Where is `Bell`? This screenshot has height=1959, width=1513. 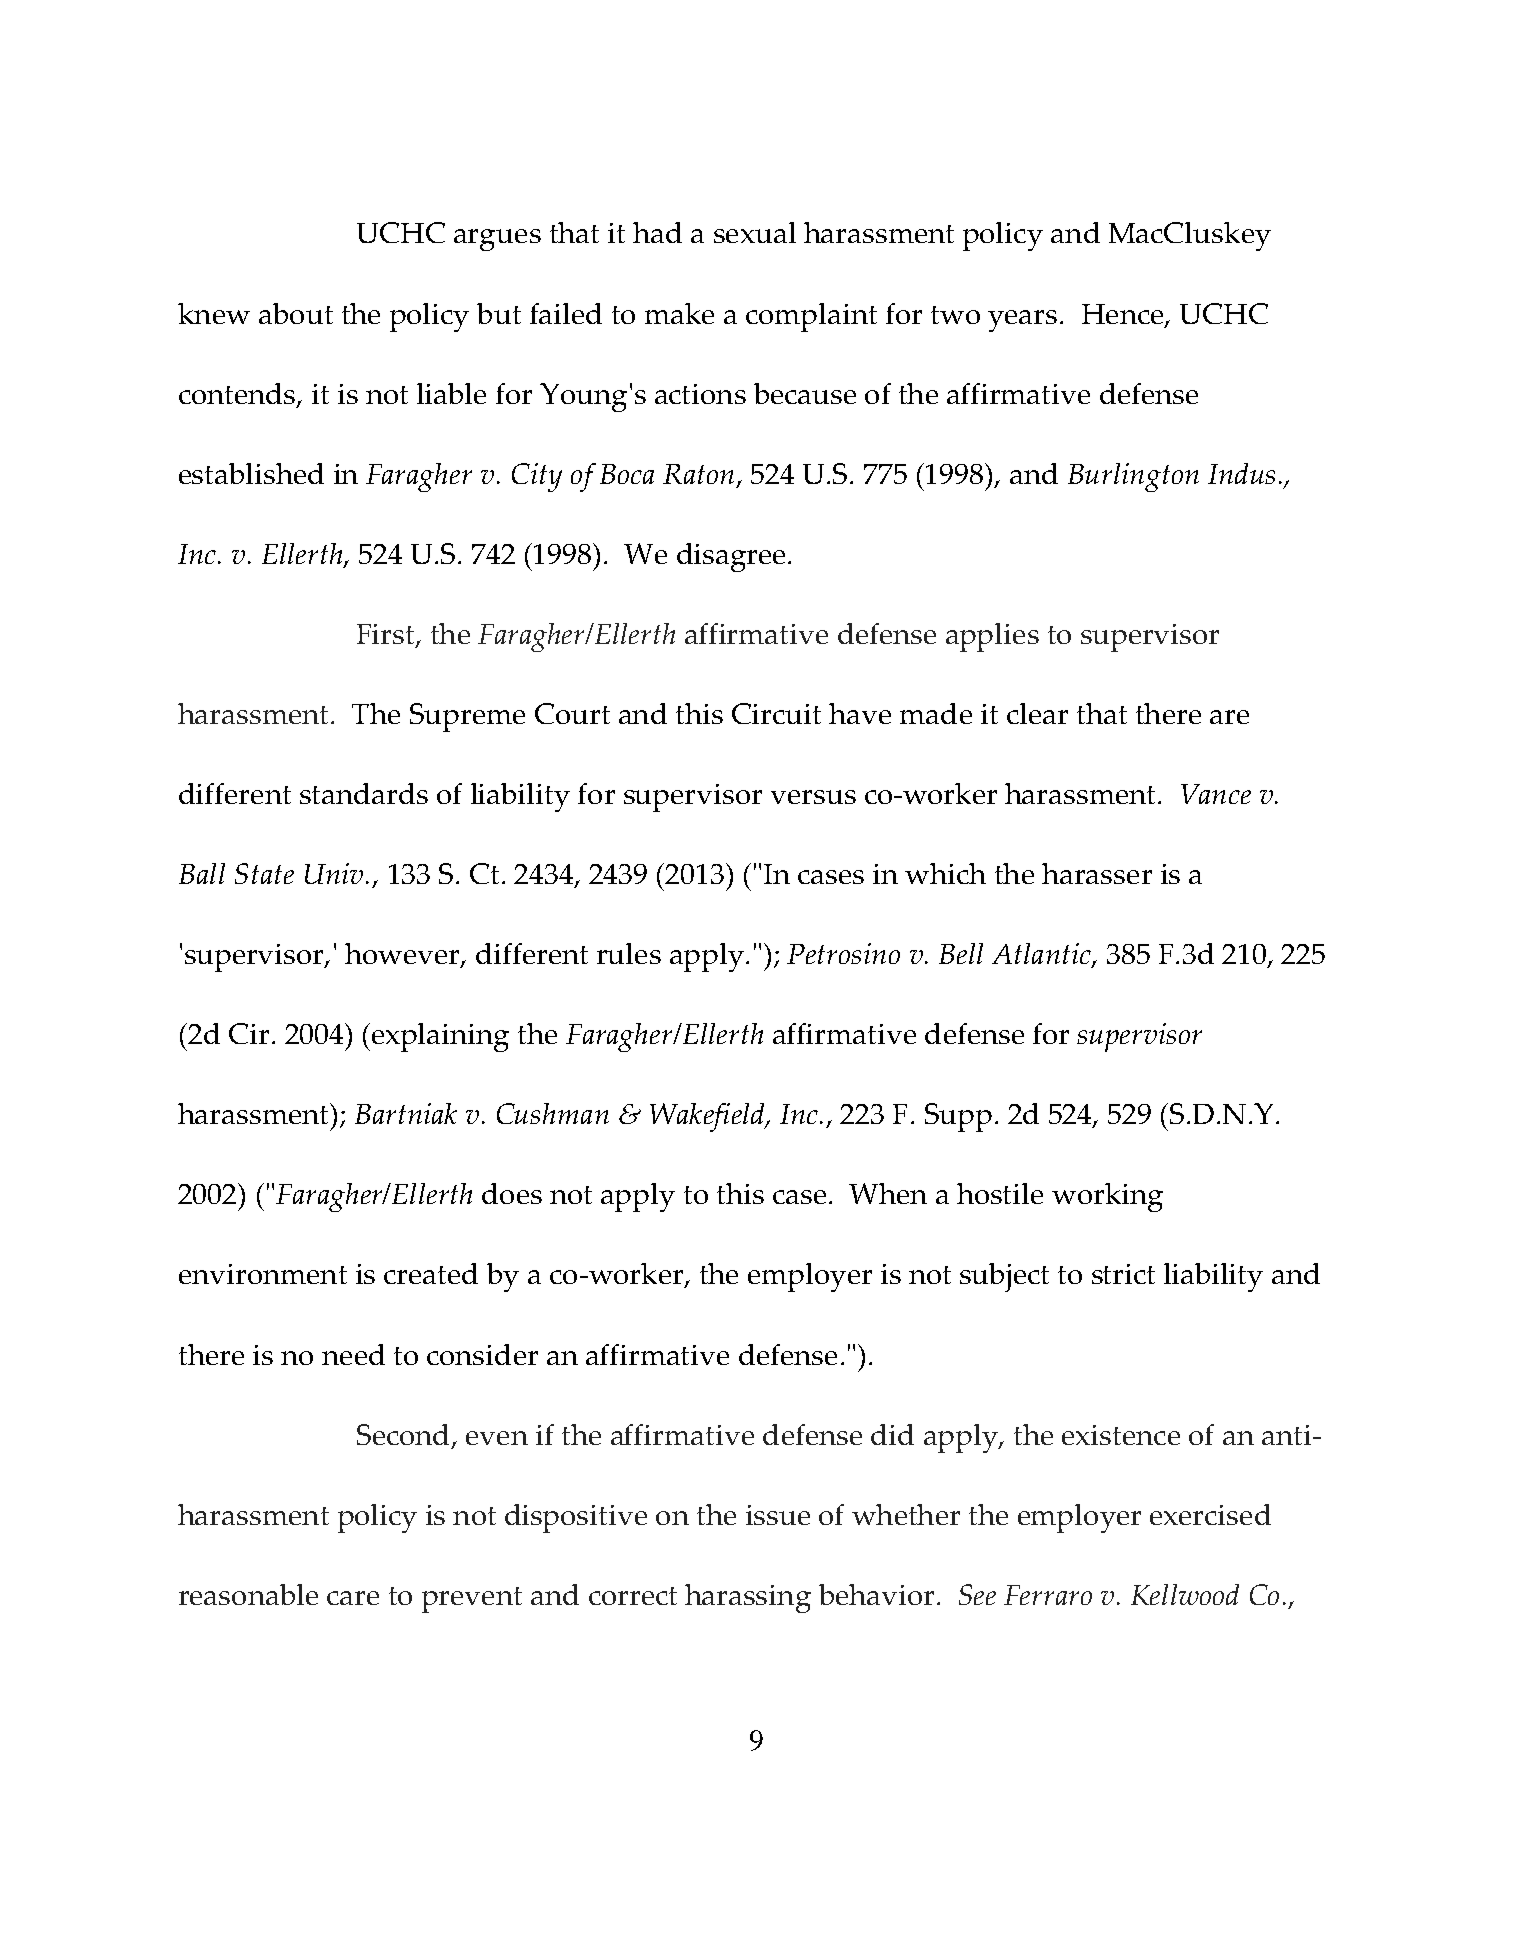 Bell is located at coordinates (961, 953).
